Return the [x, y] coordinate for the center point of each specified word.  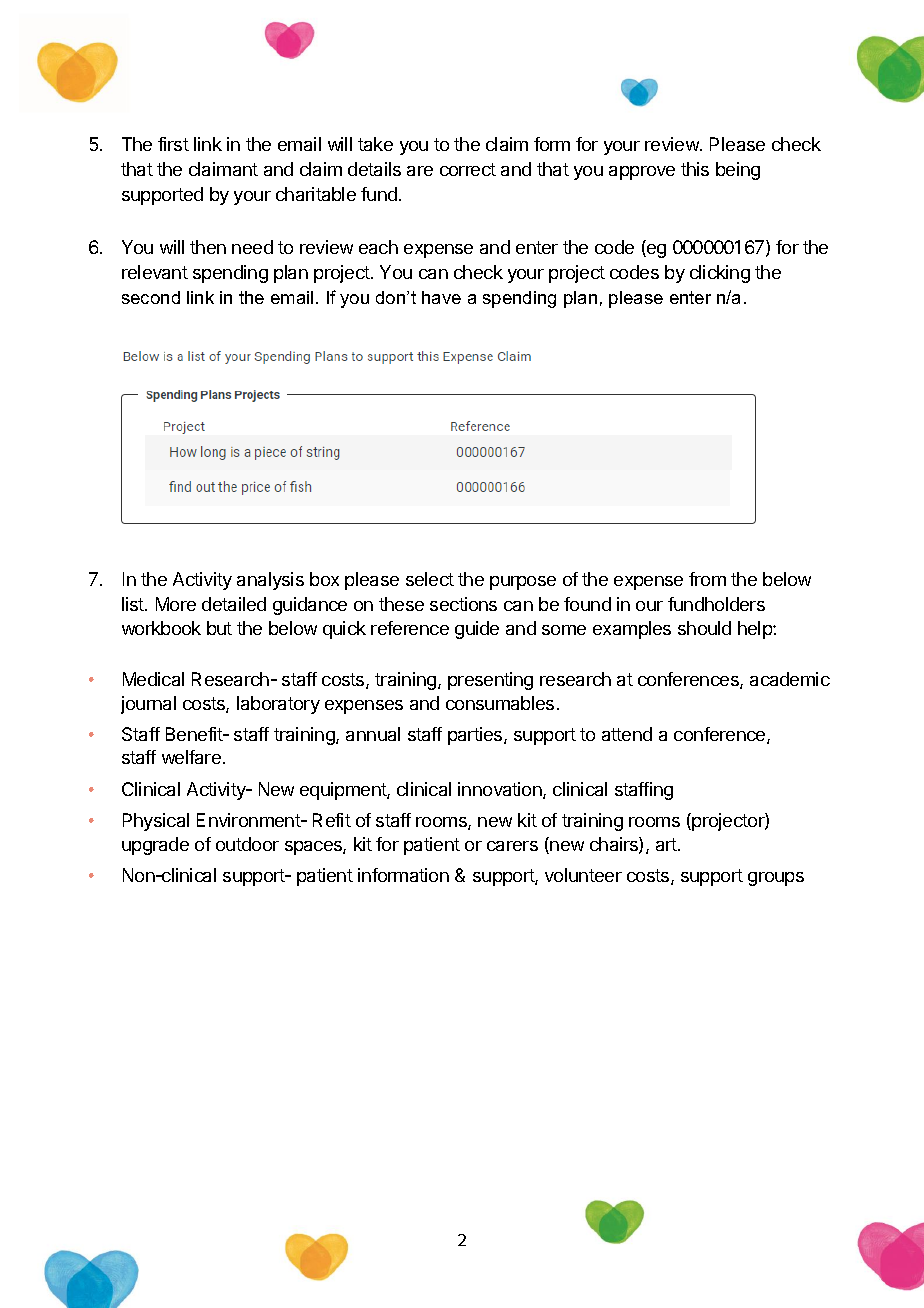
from [707, 579]
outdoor [247, 844]
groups [776, 879]
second [151, 297]
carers [512, 846]
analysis [270, 581]
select [430, 579]
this [695, 169]
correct [468, 169]
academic [790, 679]
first [173, 144]
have [441, 297]
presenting [490, 681]
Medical [153, 679]
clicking [720, 274]
